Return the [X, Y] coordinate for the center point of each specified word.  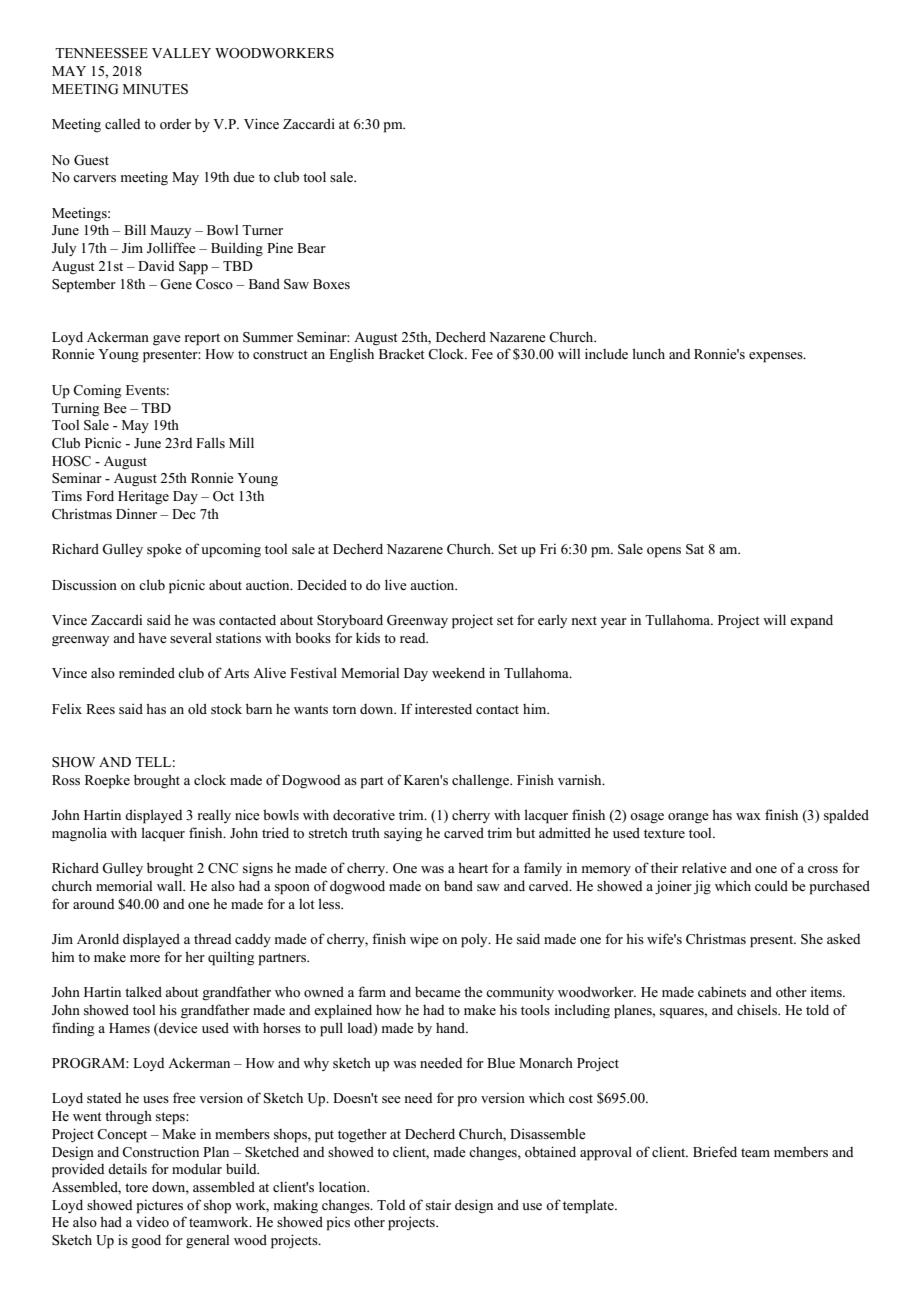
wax [748, 816]
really [214, 816]
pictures [160, 1206]
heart [473, 867]
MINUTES [155, 89]
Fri [548, 548]
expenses [777, 357]
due [244, 176]
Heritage [143, 497]
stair [438, 1204]
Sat [695, 549]
